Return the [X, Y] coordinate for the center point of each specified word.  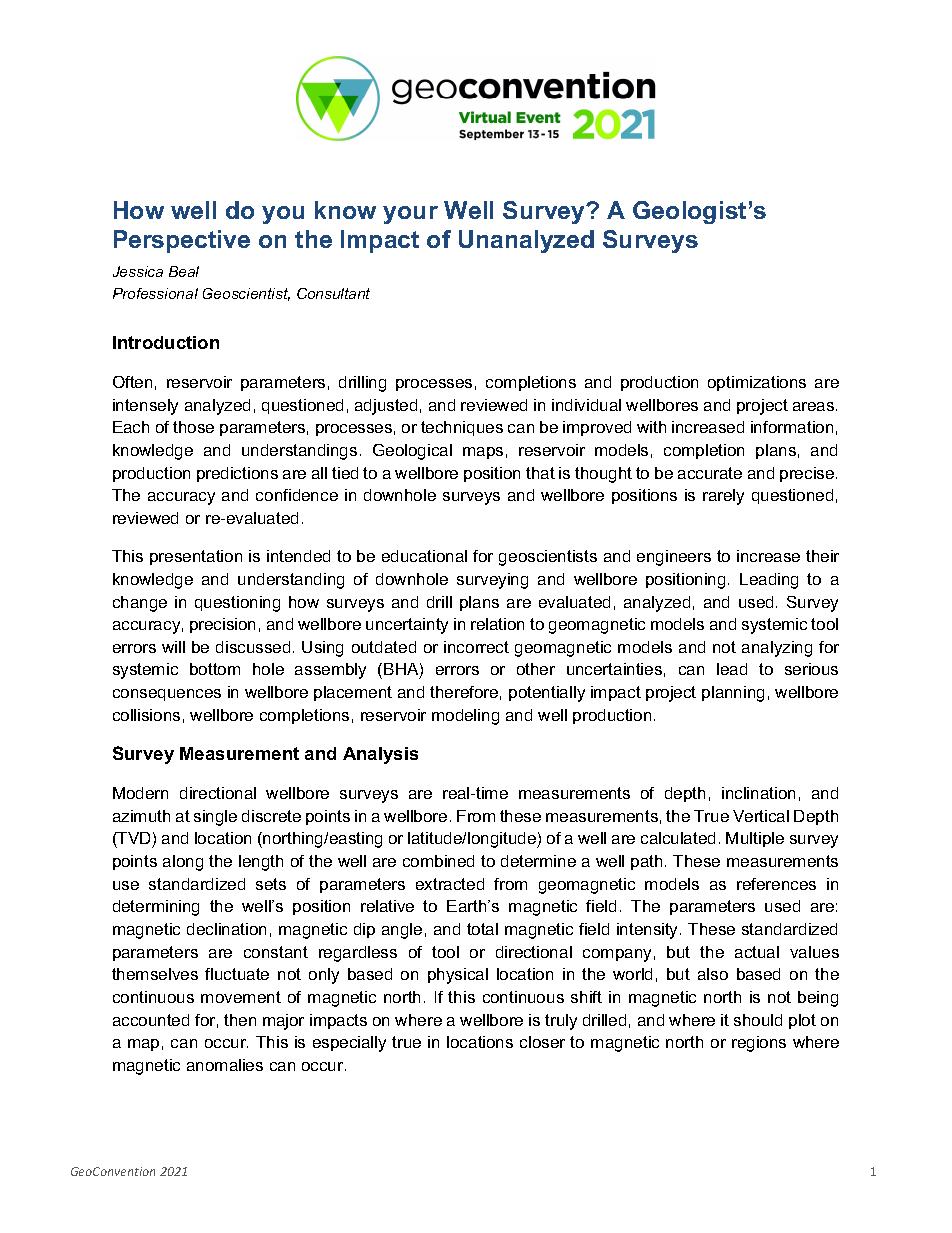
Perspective [182, 241]
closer [542, 1042]
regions [759, 1044]
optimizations [757, 383]
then [240, 1020]
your [410, 215]
